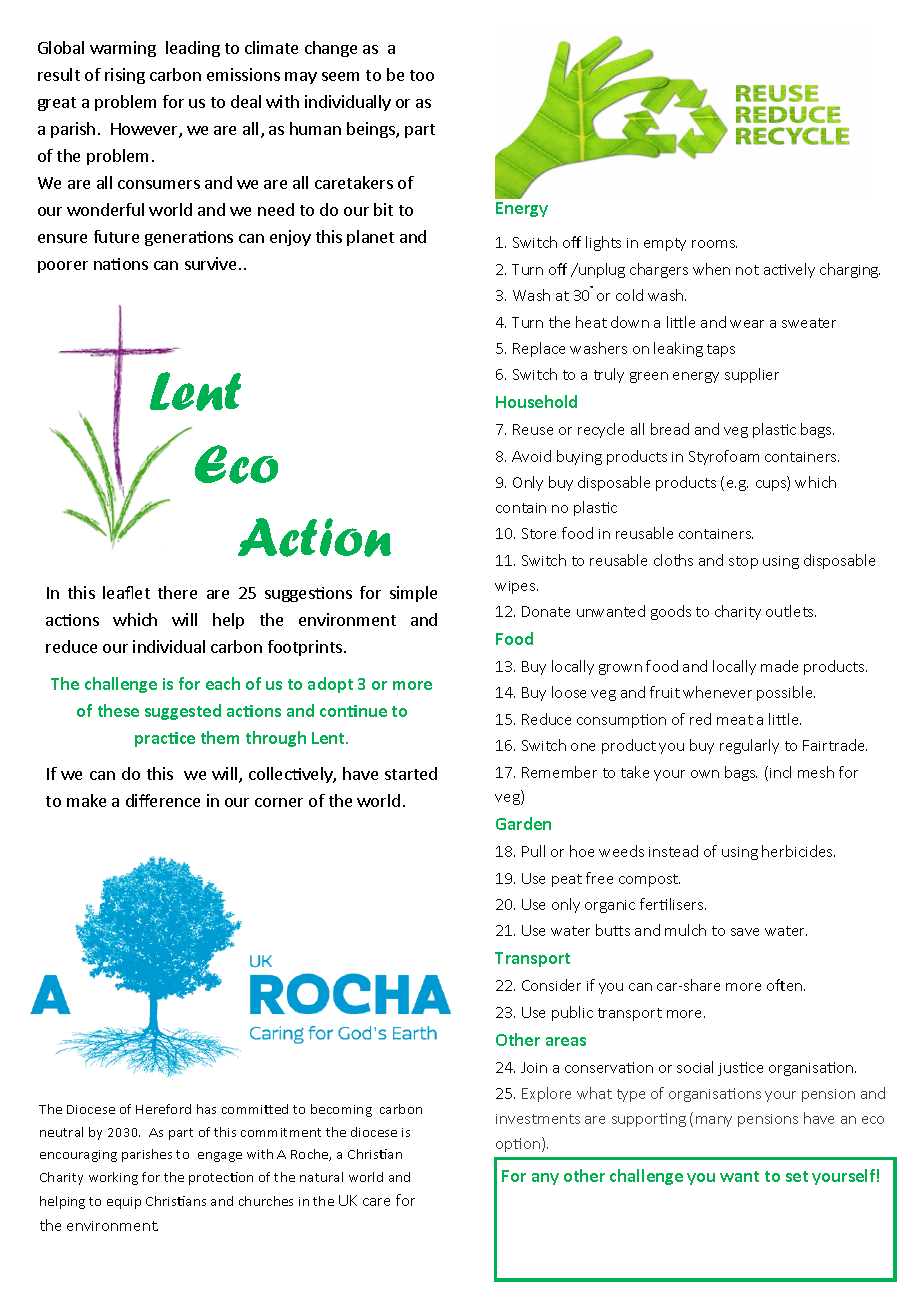 The width and height of the image is (924, 1308). What do you see at coordinates (797, 1176) in the image?
I see `set` at bounding box center [797, 1176].
